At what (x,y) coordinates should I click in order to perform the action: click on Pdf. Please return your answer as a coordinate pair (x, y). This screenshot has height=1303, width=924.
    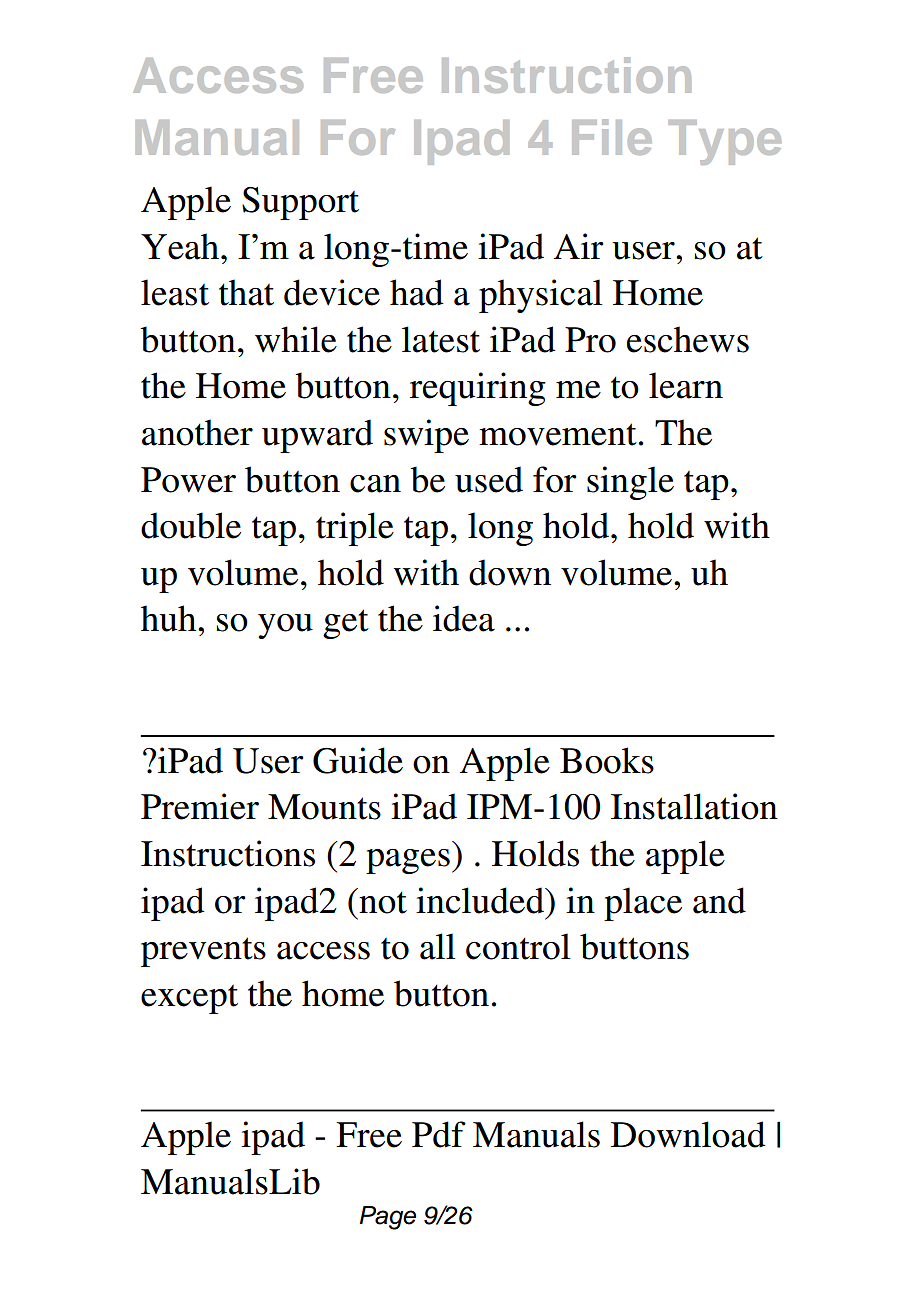
    Looking at the image, I should click on (439, 1134).
